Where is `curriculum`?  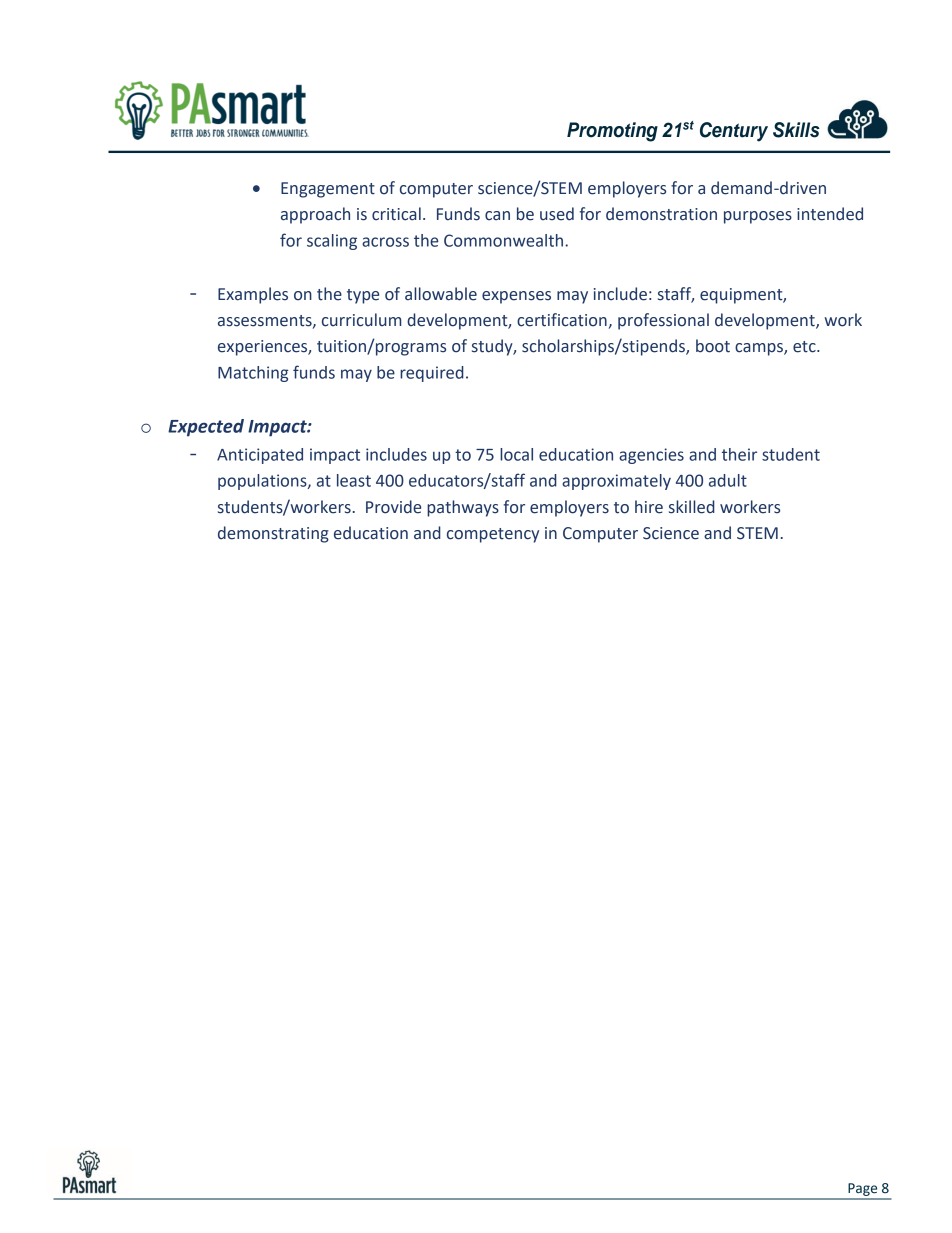
curriculum is located at coordinates (361, 320).
